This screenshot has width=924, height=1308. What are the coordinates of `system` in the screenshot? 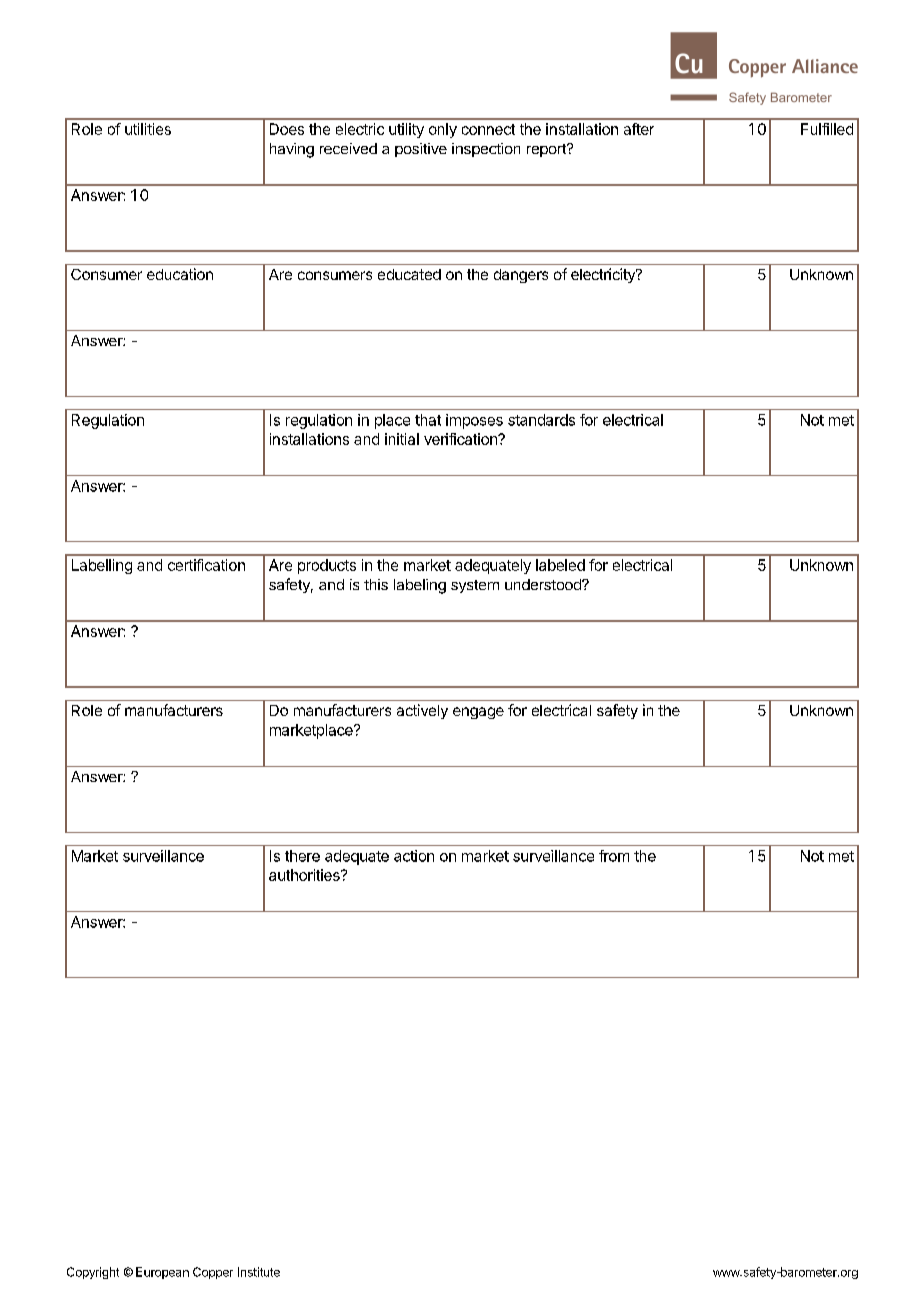 It's located at (475, 586).
